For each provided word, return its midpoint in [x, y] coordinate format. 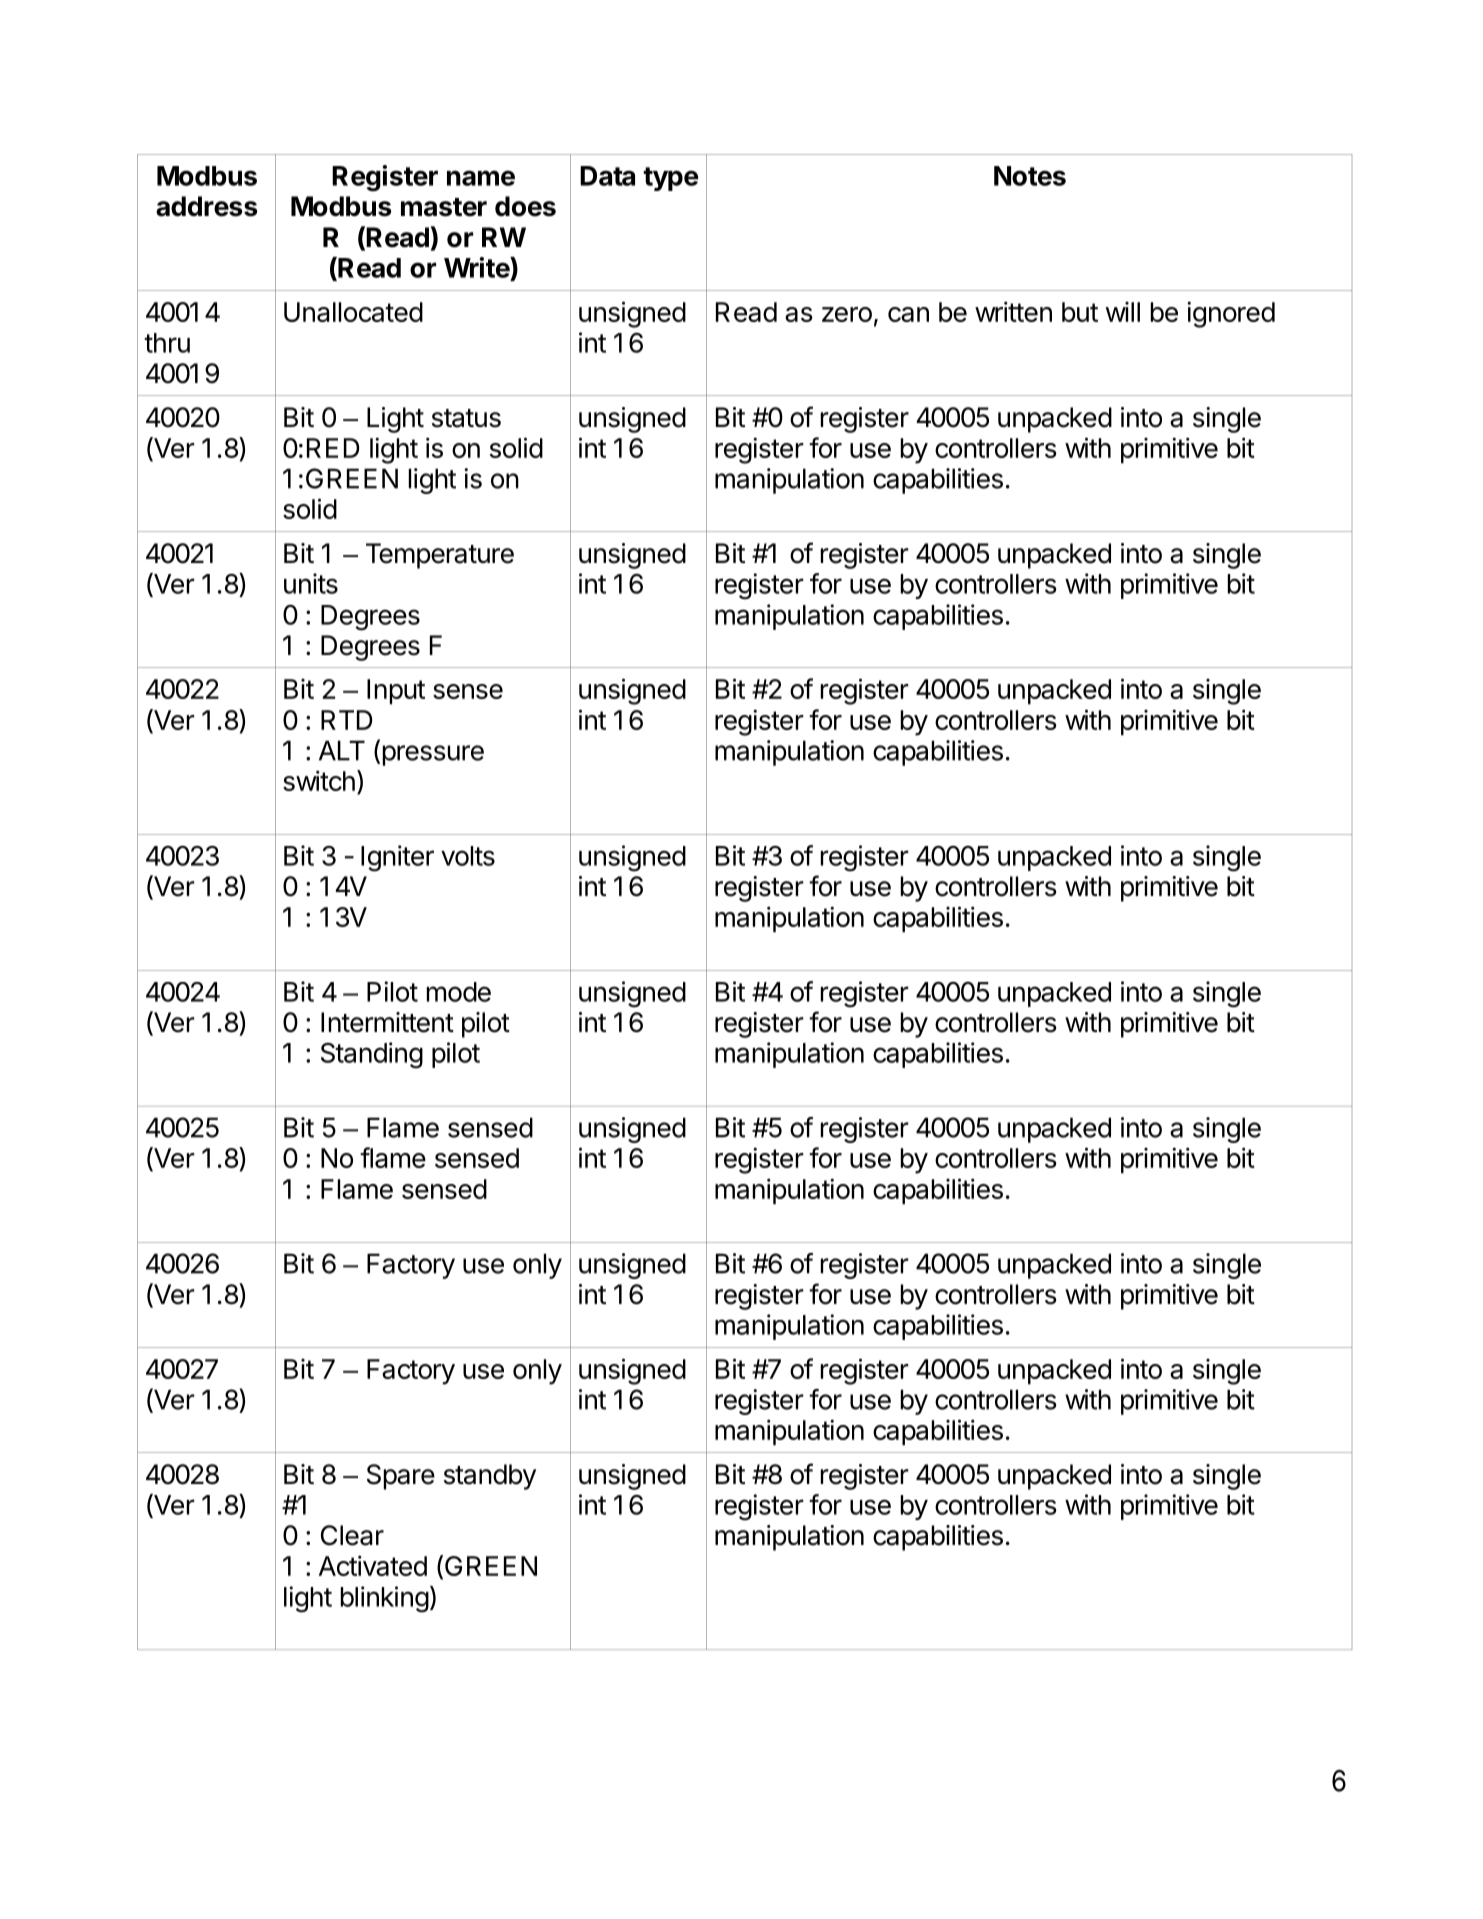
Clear [352, 1535]
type [670, 179]
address [207, 206]
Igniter [397, 858]
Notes [1030, 176]
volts [468, 856]
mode [459, 992]
